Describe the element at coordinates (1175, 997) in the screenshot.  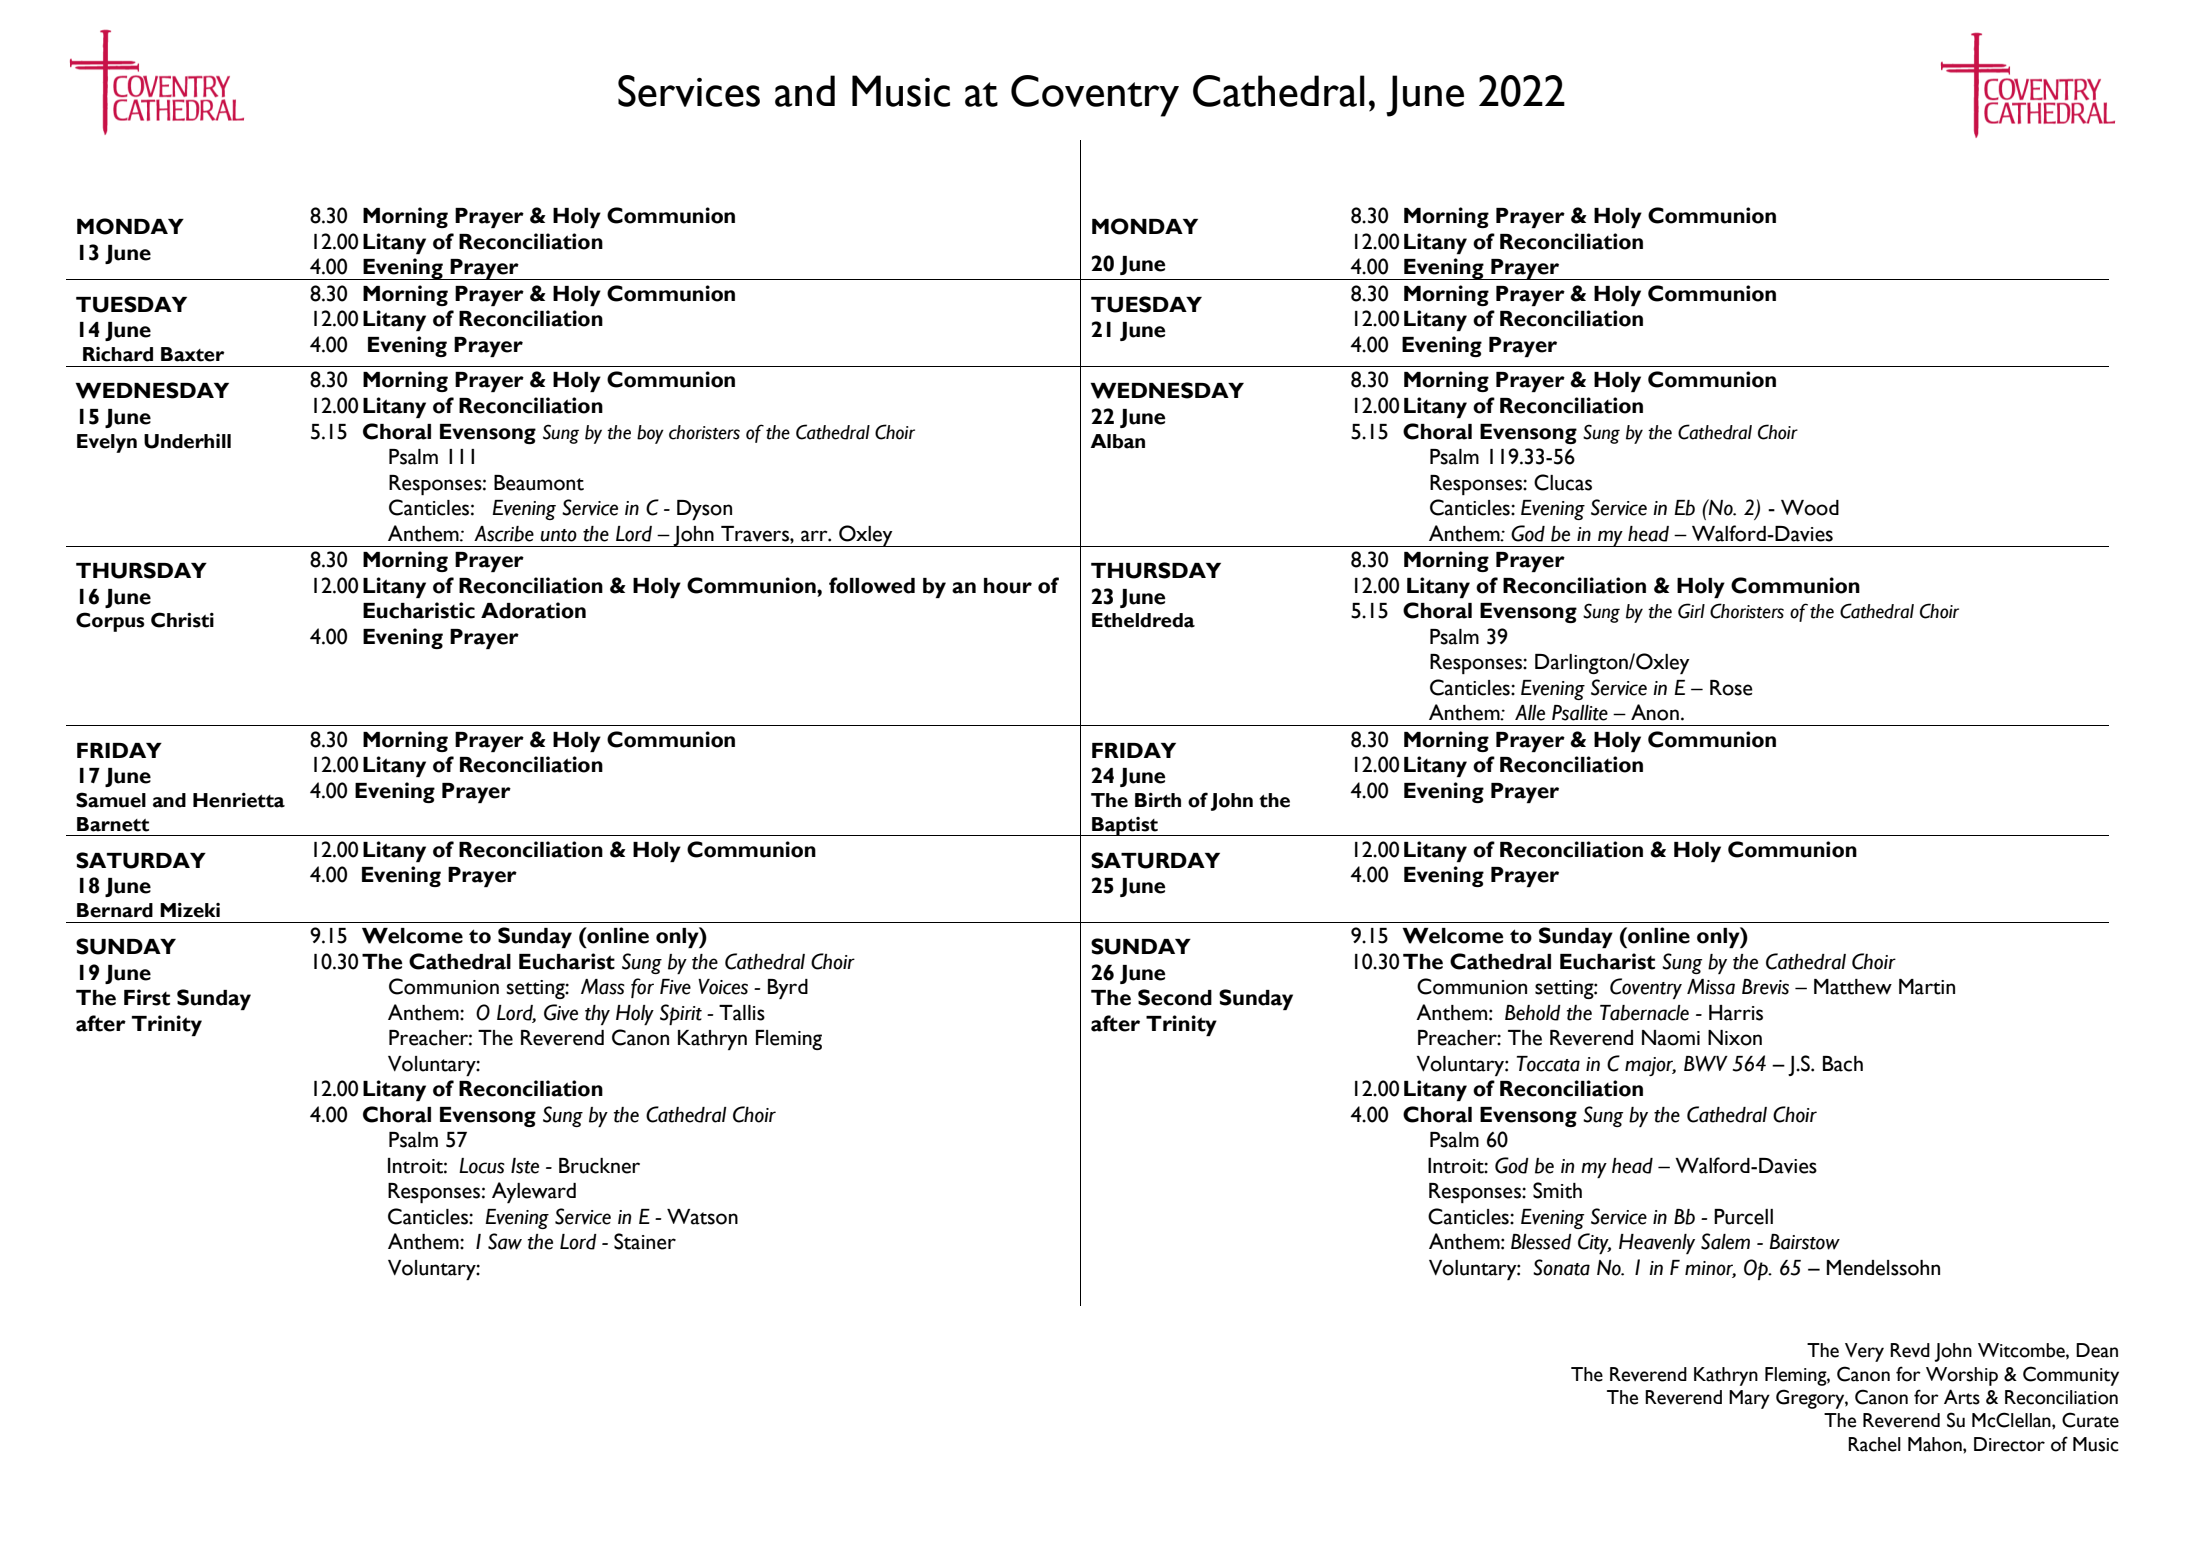
I see `Second` at that location.
